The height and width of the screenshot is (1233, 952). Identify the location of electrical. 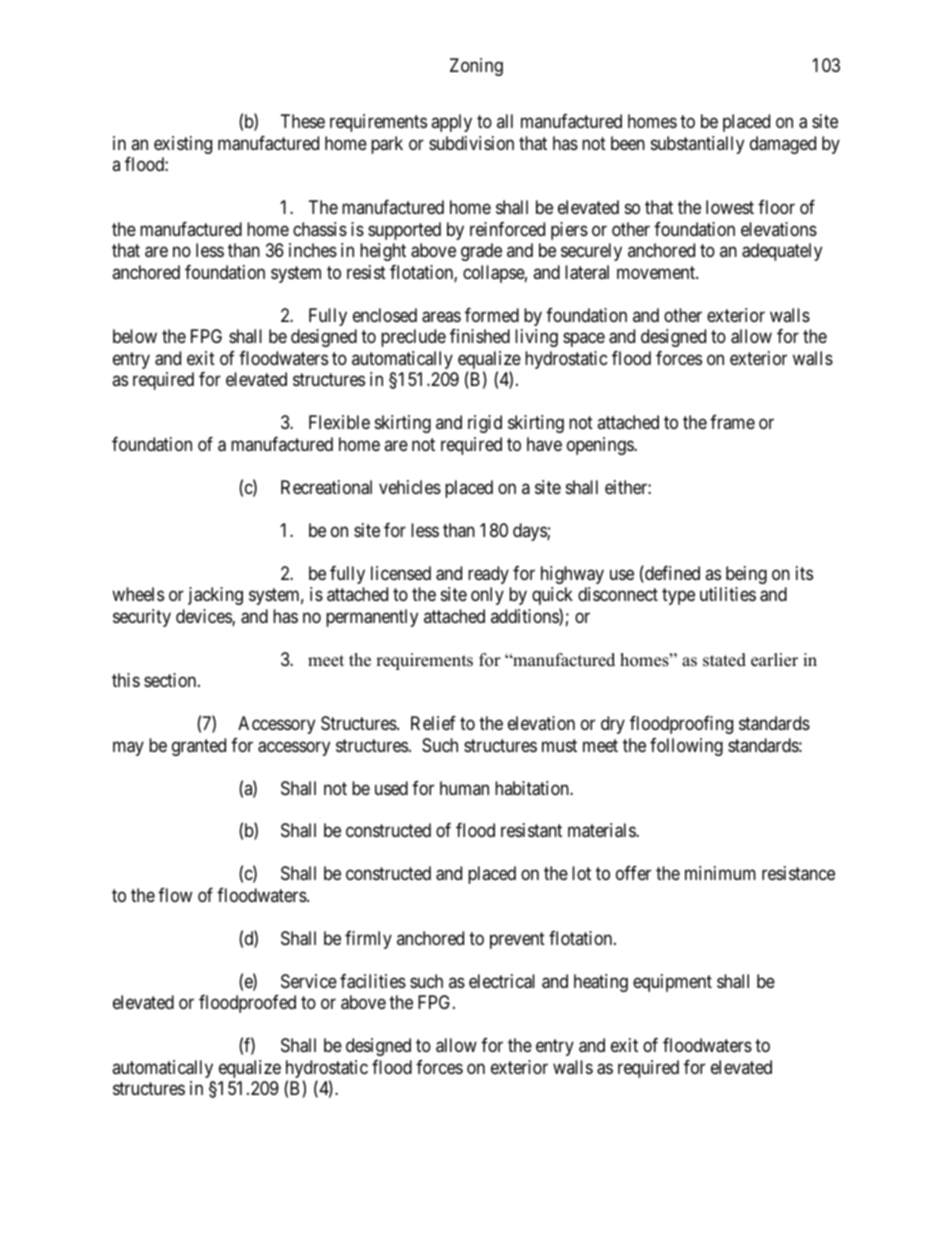
(502, 981).
